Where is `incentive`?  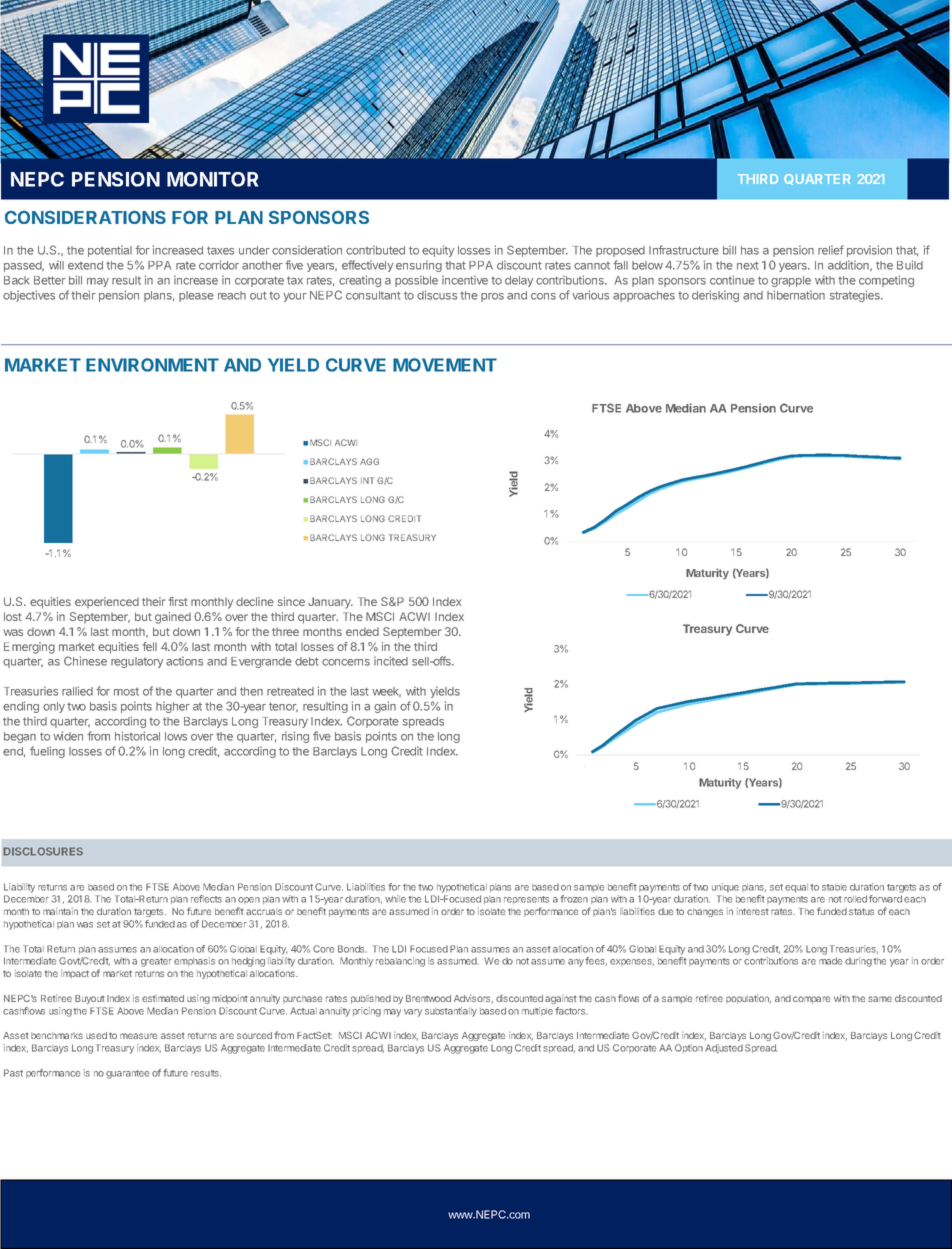 incentive is located at coordinates (465, 280).
